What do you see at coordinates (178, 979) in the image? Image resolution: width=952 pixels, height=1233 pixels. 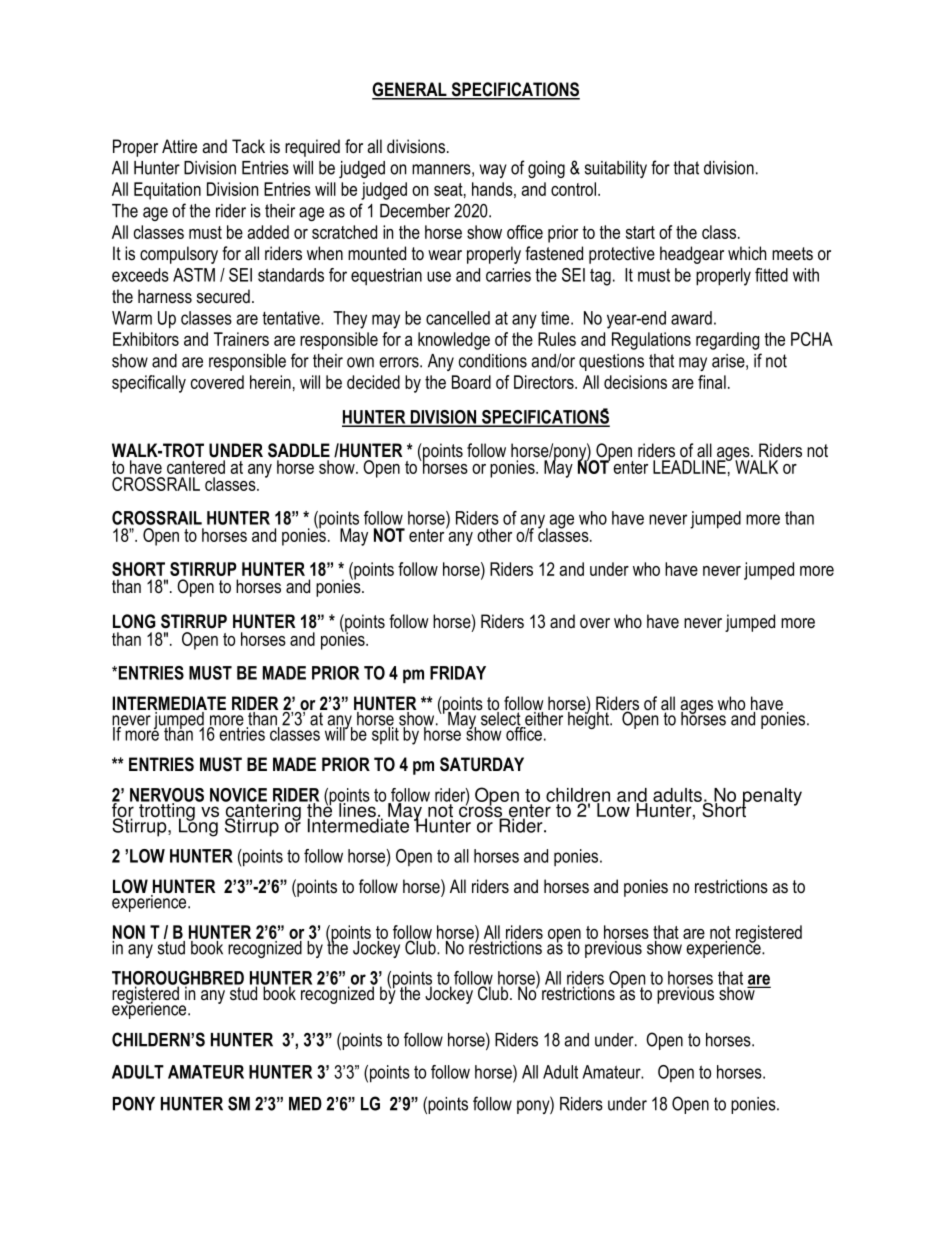 I see `THOROUGHBRED` at bounding box center [178, 979].
